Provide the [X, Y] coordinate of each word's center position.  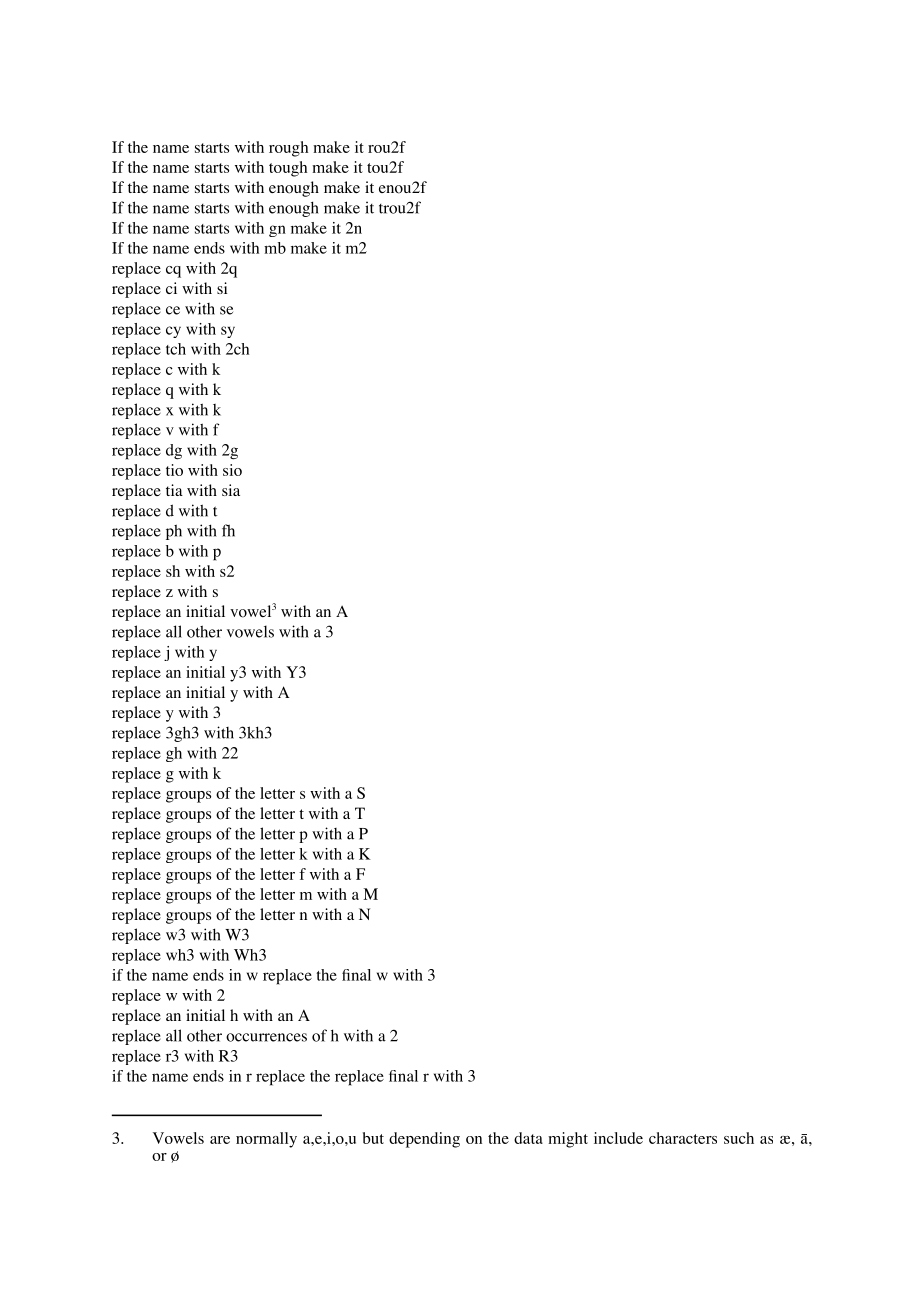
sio [232, 470]
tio [174, 470]
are [220, 1140]
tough [288, 169]
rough [288, 149]
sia [231, 490]
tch [176, 349]
